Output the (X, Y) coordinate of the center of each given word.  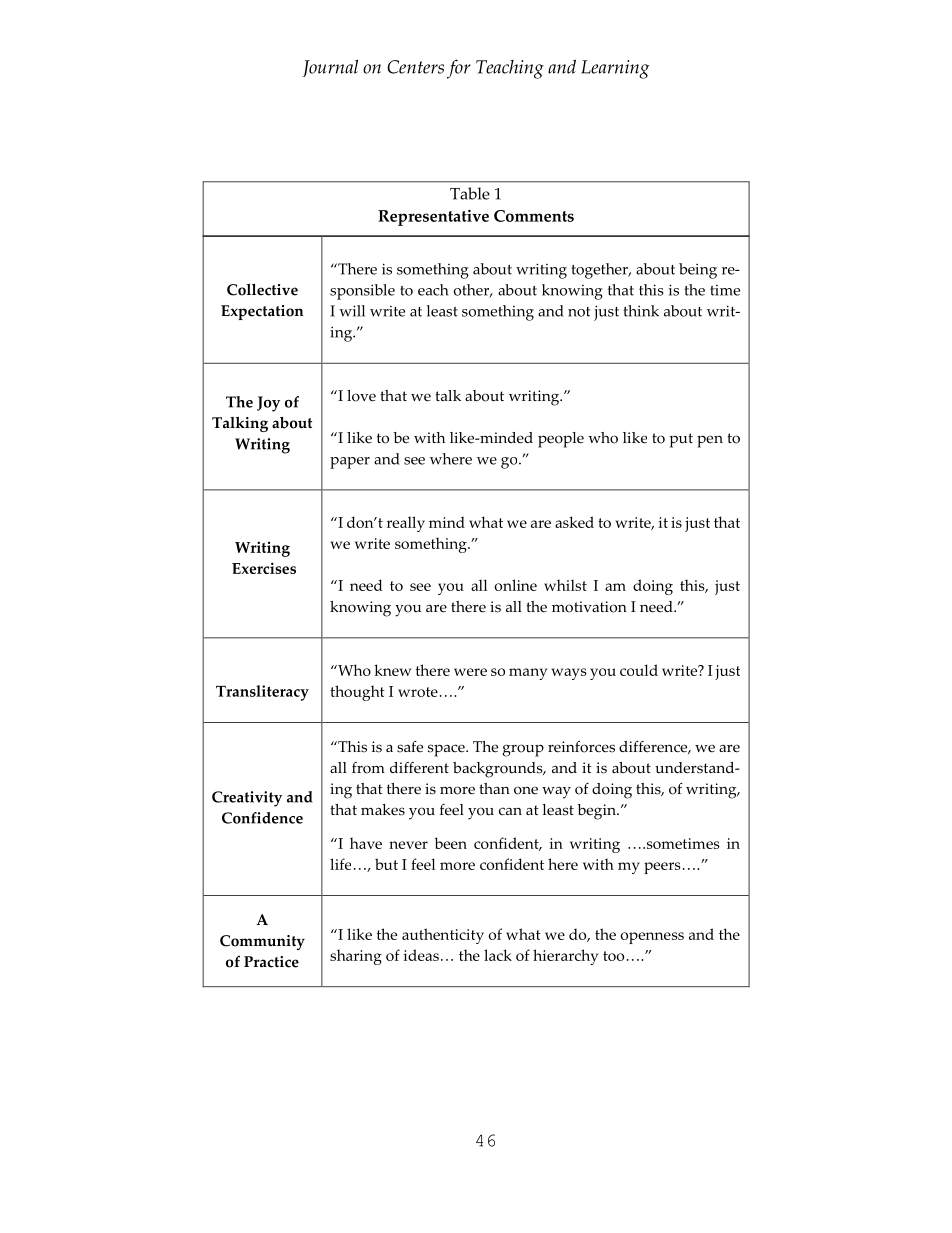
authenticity (443, 936)
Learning (615, 69)
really (406, 524)
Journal (330, 68)
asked (574, 522)
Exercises (264, 568)
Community (262, 942)
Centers (415, 67)
